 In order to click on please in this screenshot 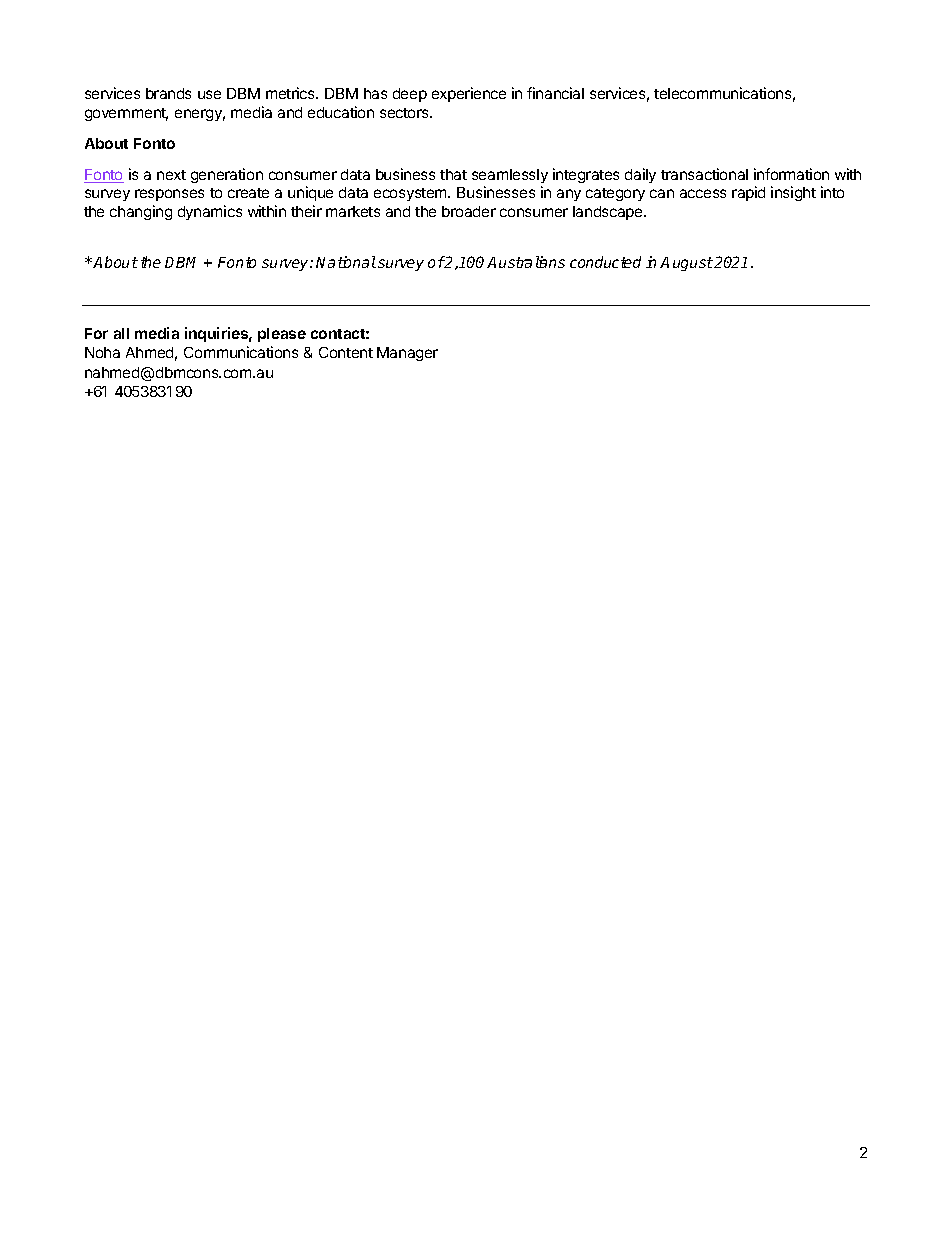, I will do `click(282, 335)`.
